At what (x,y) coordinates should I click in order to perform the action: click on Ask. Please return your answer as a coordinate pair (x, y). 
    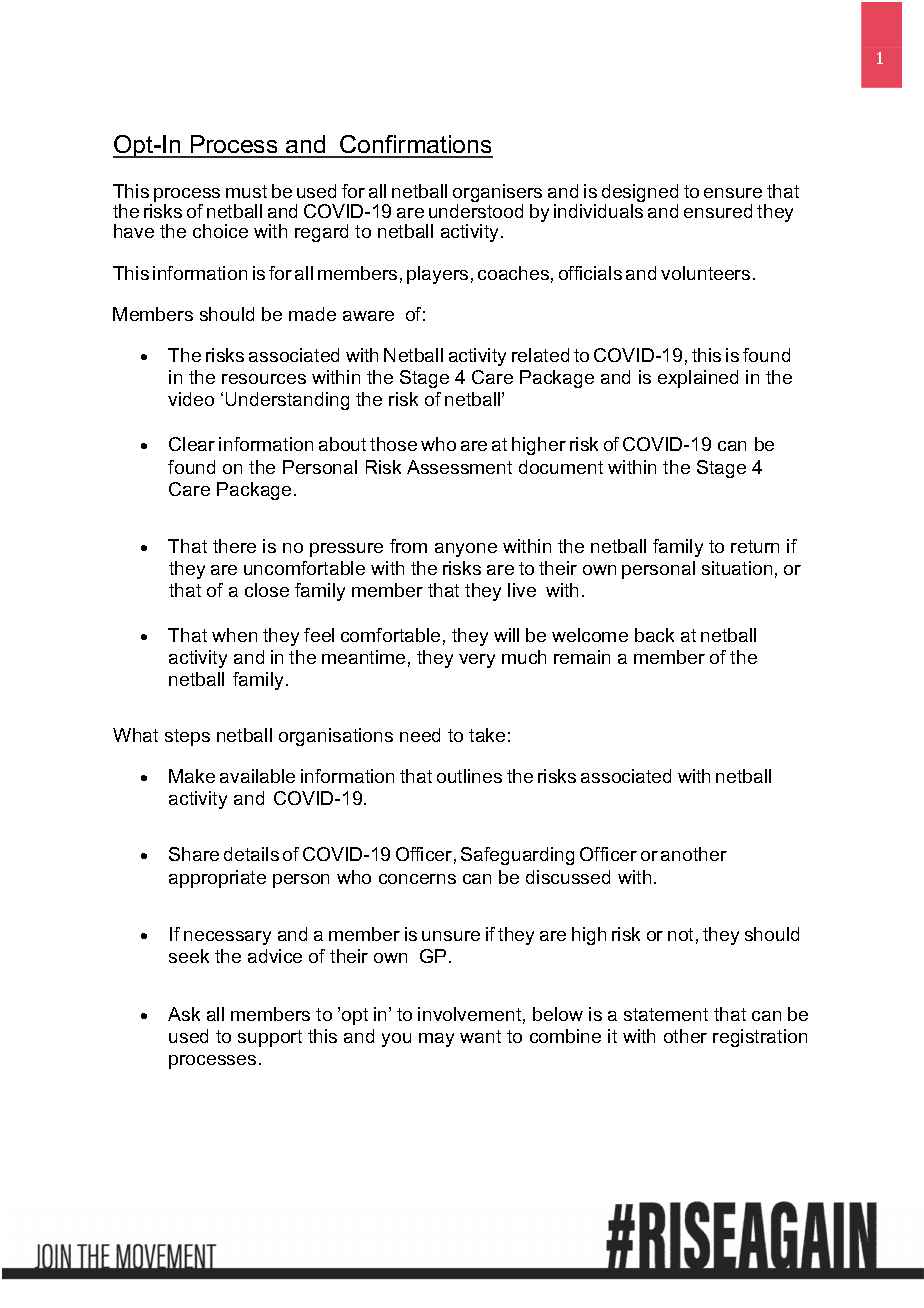
    Looking at the image, I should click on (184, 1014).
